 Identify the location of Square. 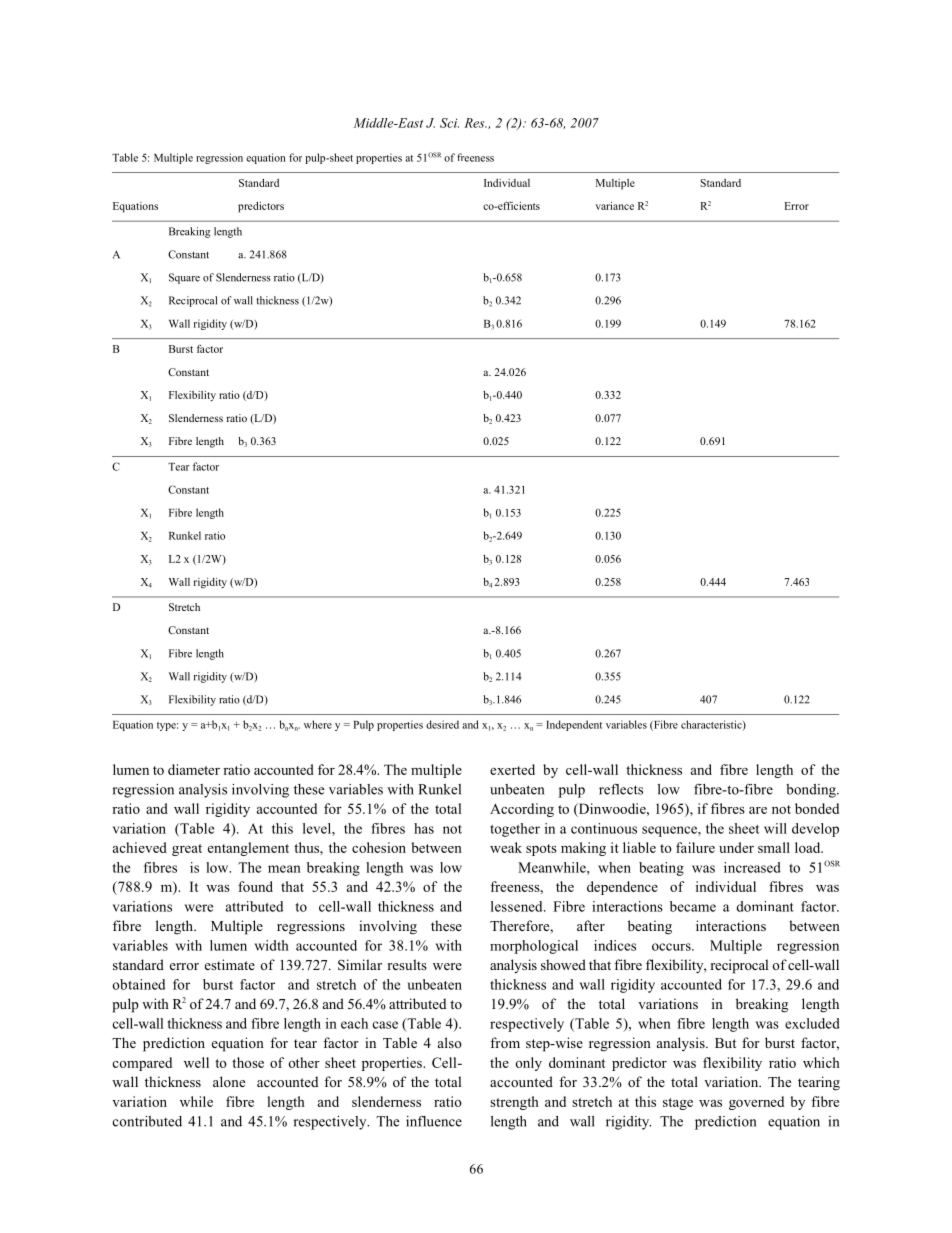
(184, 278).
